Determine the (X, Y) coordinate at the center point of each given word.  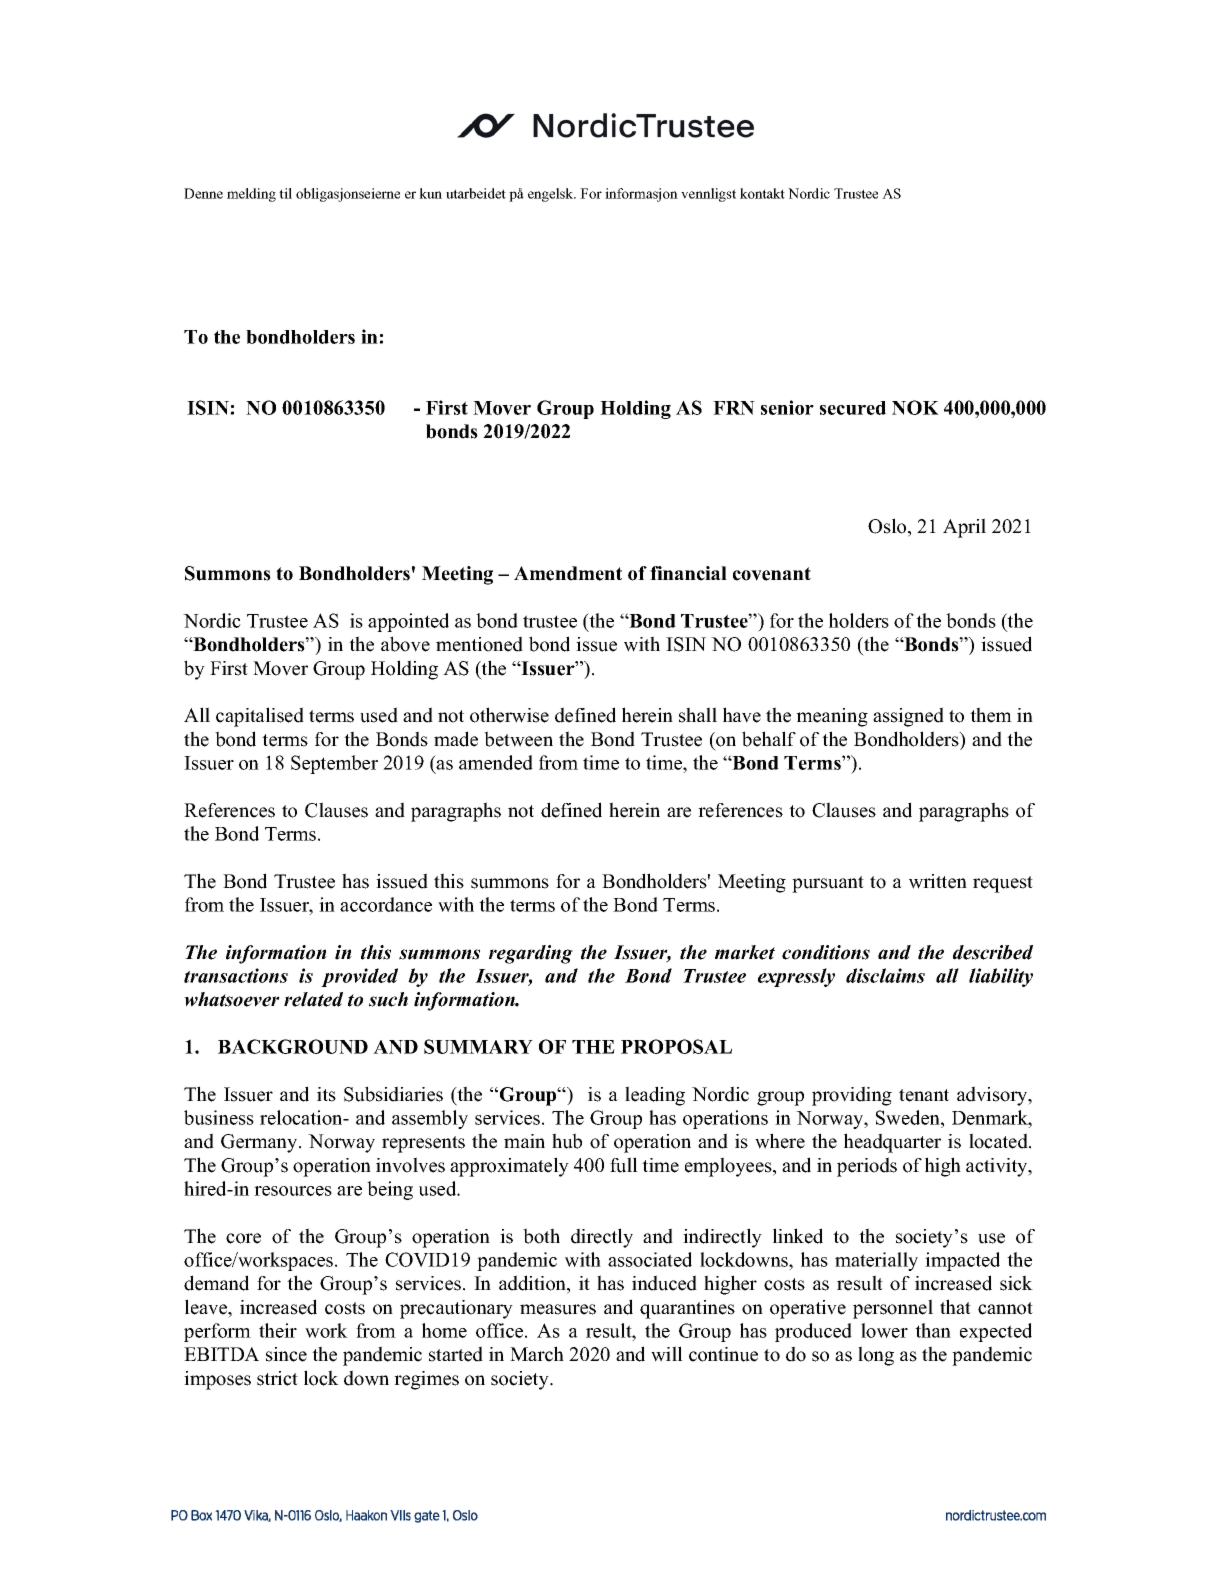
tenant (924, 1095)
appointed (408, 622)
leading (655, 1096)
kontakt (762, 193)
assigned (908, 717)
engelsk (552, 195)
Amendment (568, 573)
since (286, 1354)
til (285, 193)
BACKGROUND (293, 1046)
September (334, 764)
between (518, 739)
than (933, 1330)
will (667, 1354)
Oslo (888, 527)
